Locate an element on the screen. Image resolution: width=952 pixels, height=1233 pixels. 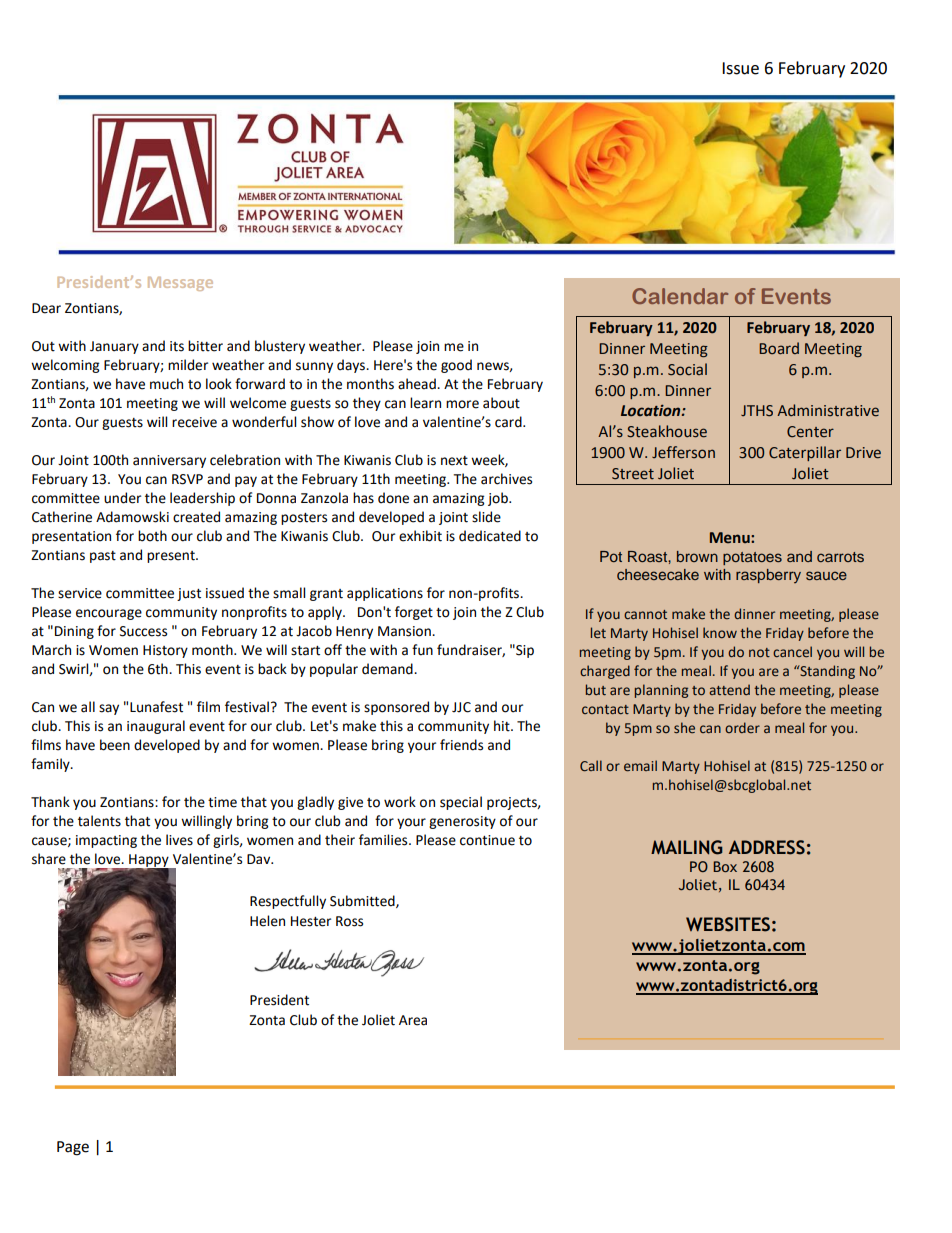
good is located at coordinates (456, 366).
